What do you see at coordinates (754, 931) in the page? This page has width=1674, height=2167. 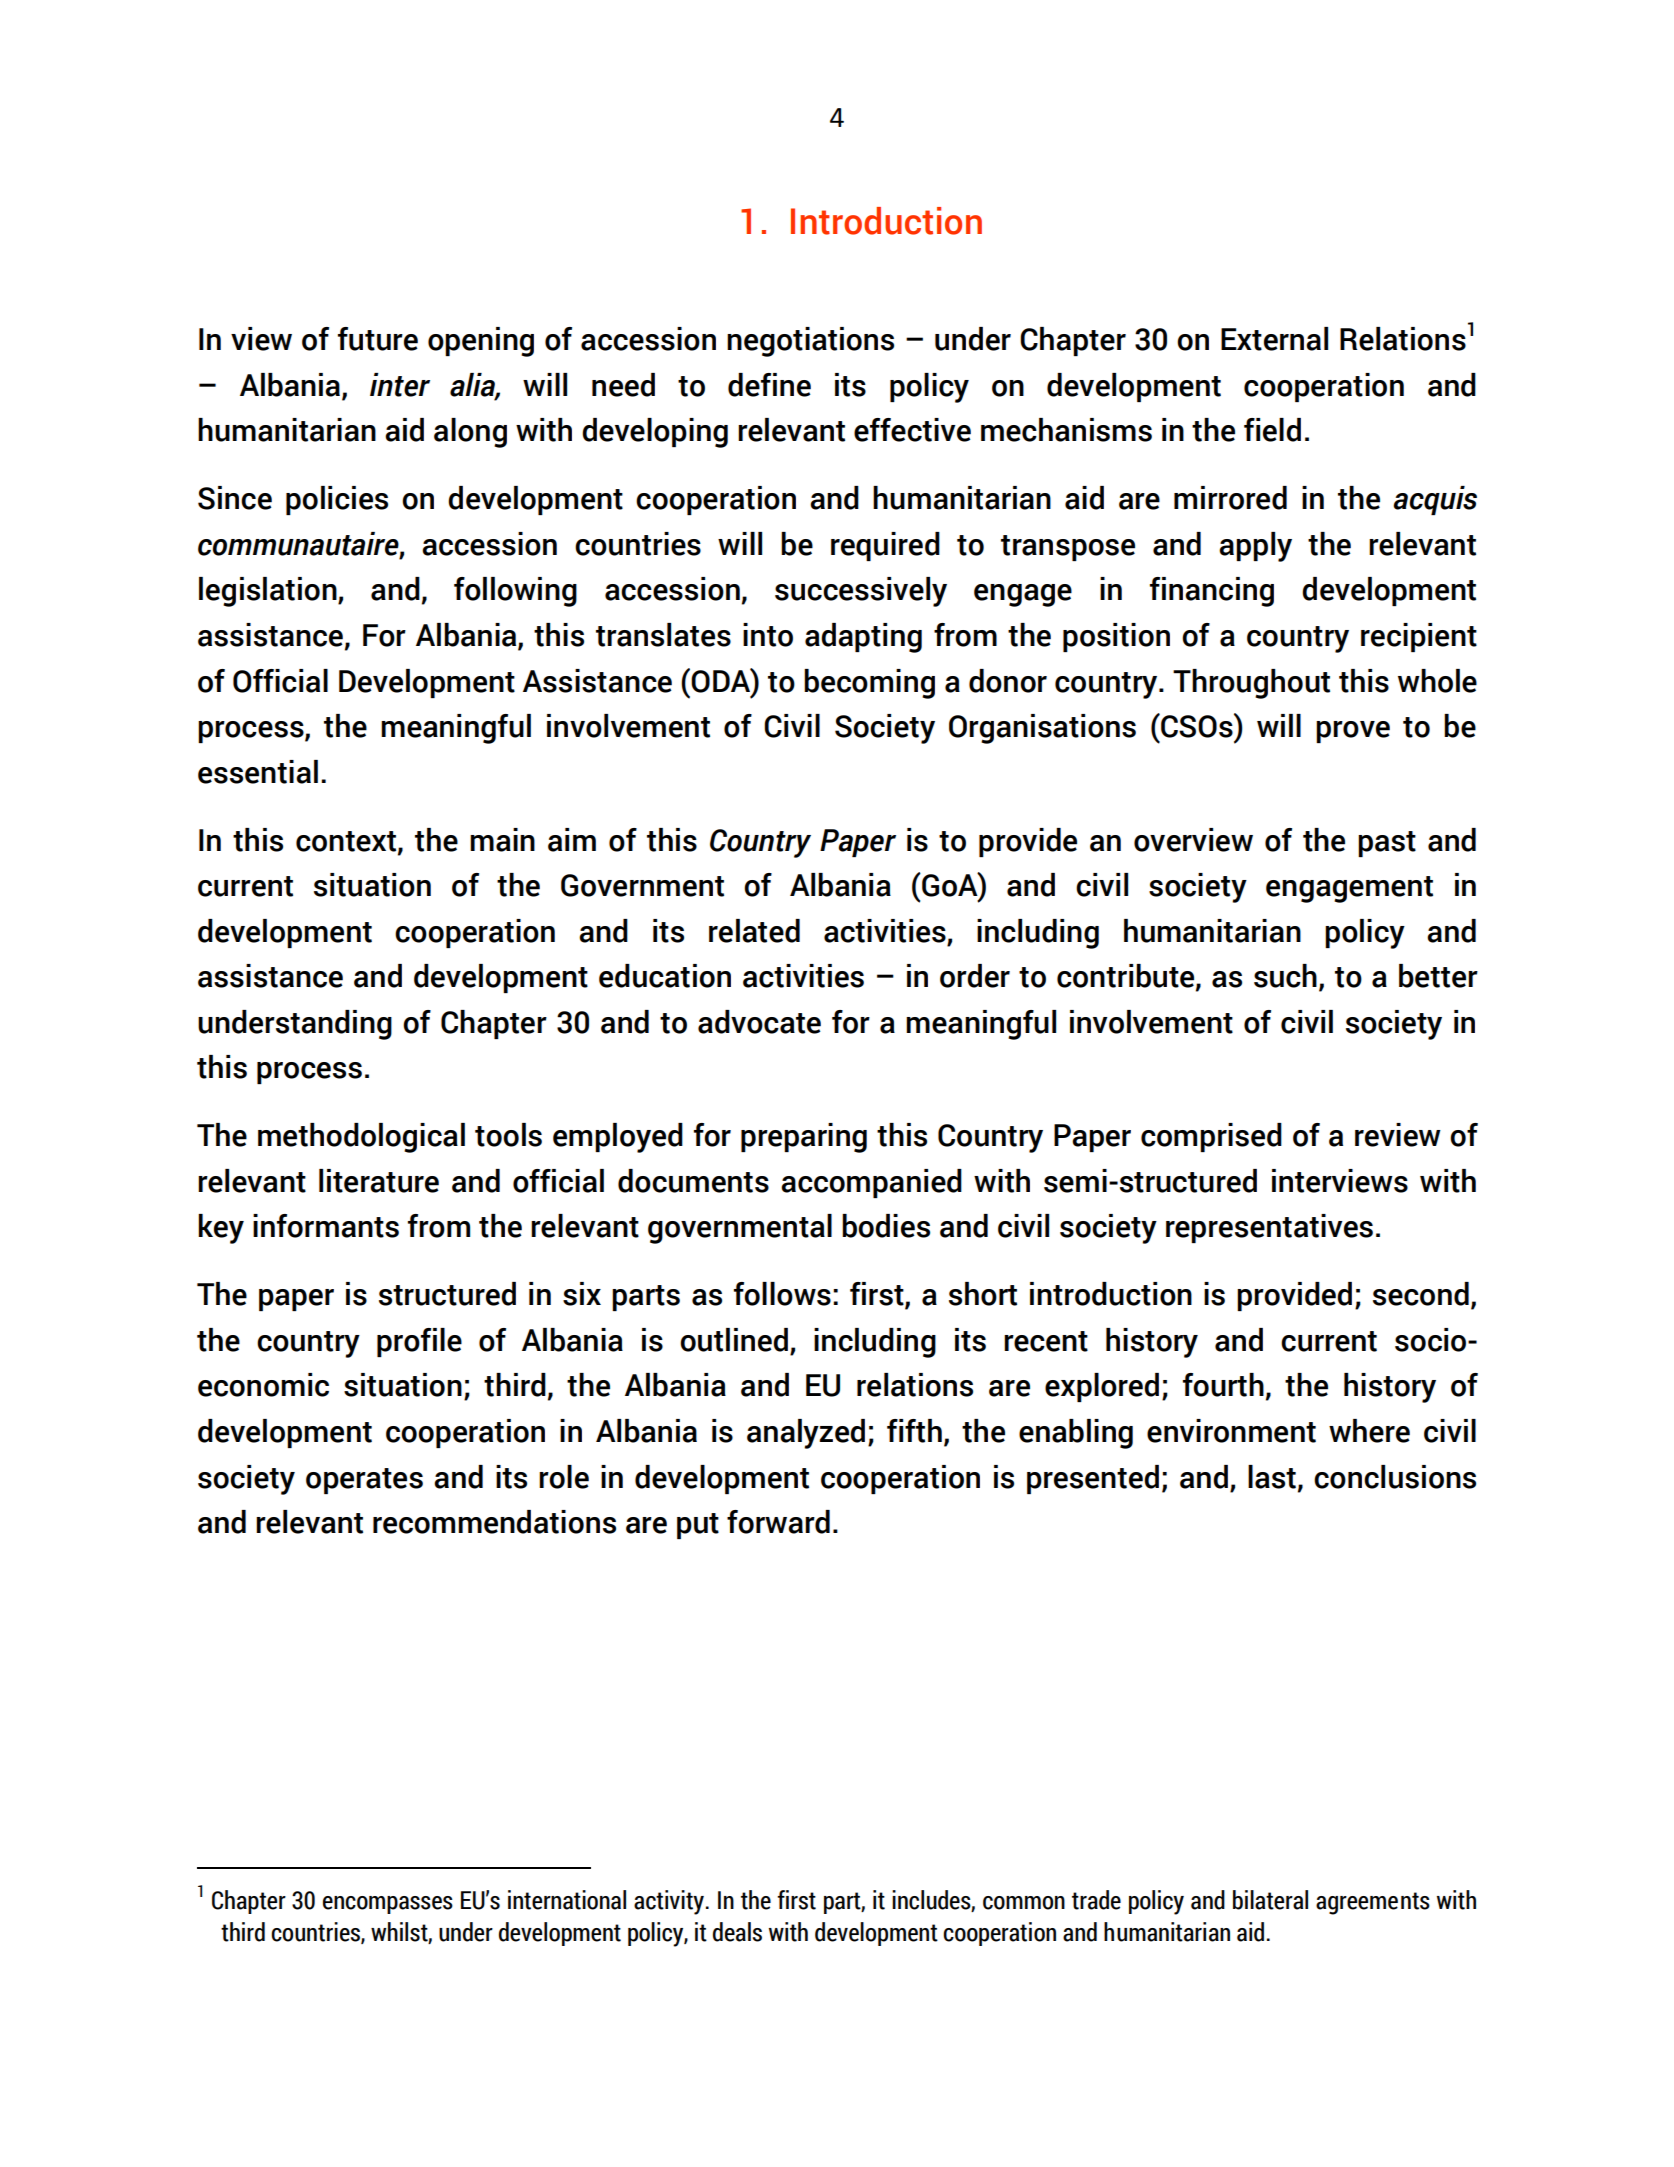 I see `related` at bounding box center [754, 931].
